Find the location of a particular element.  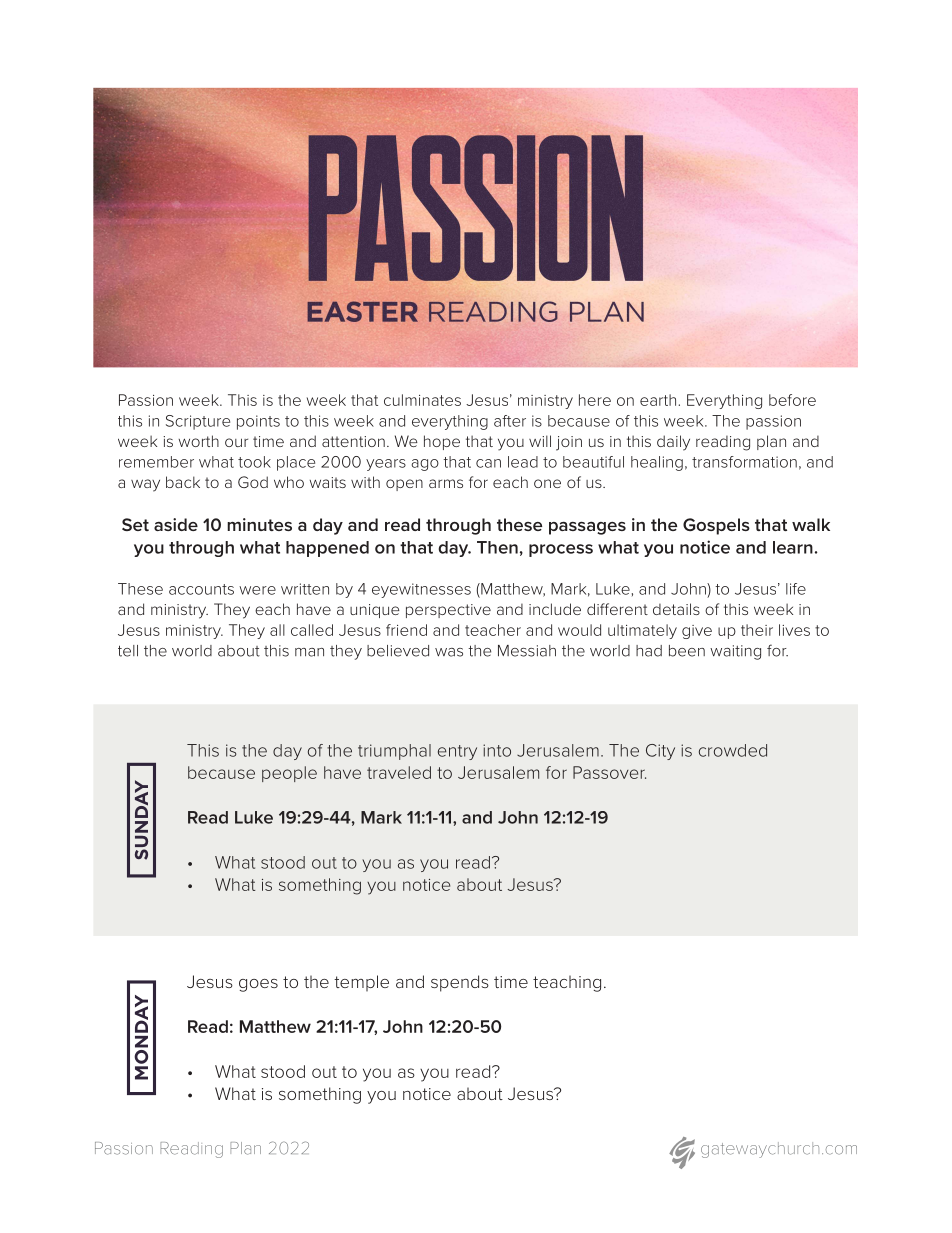

after is located at coordinates (510, 421).
